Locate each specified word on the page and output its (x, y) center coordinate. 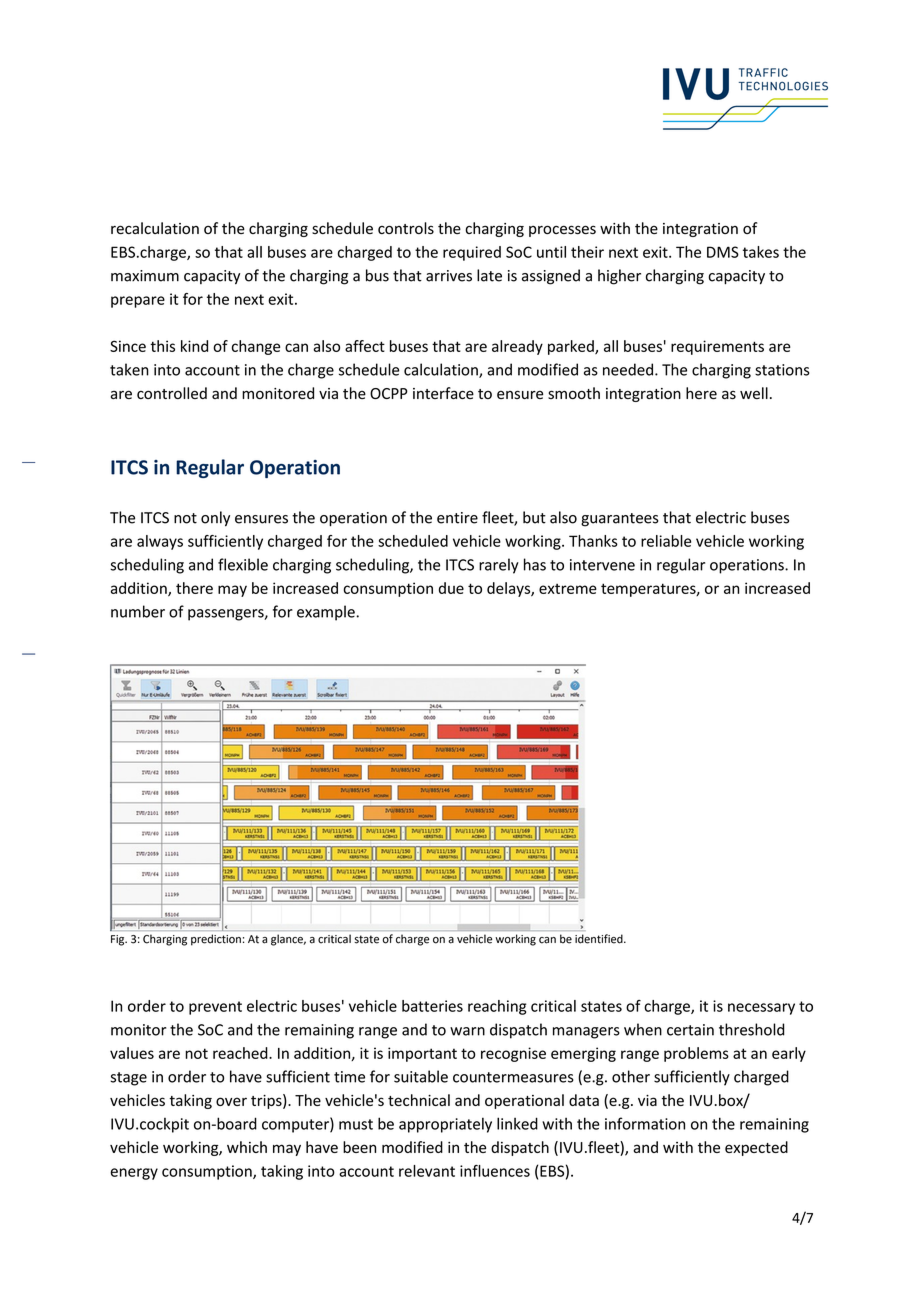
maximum (145, 276)
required (472, 253)
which (247, 1147)
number (138, 611)
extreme (568, 589)
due (451, 588)
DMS (723, 252)
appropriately (445, 1125)
